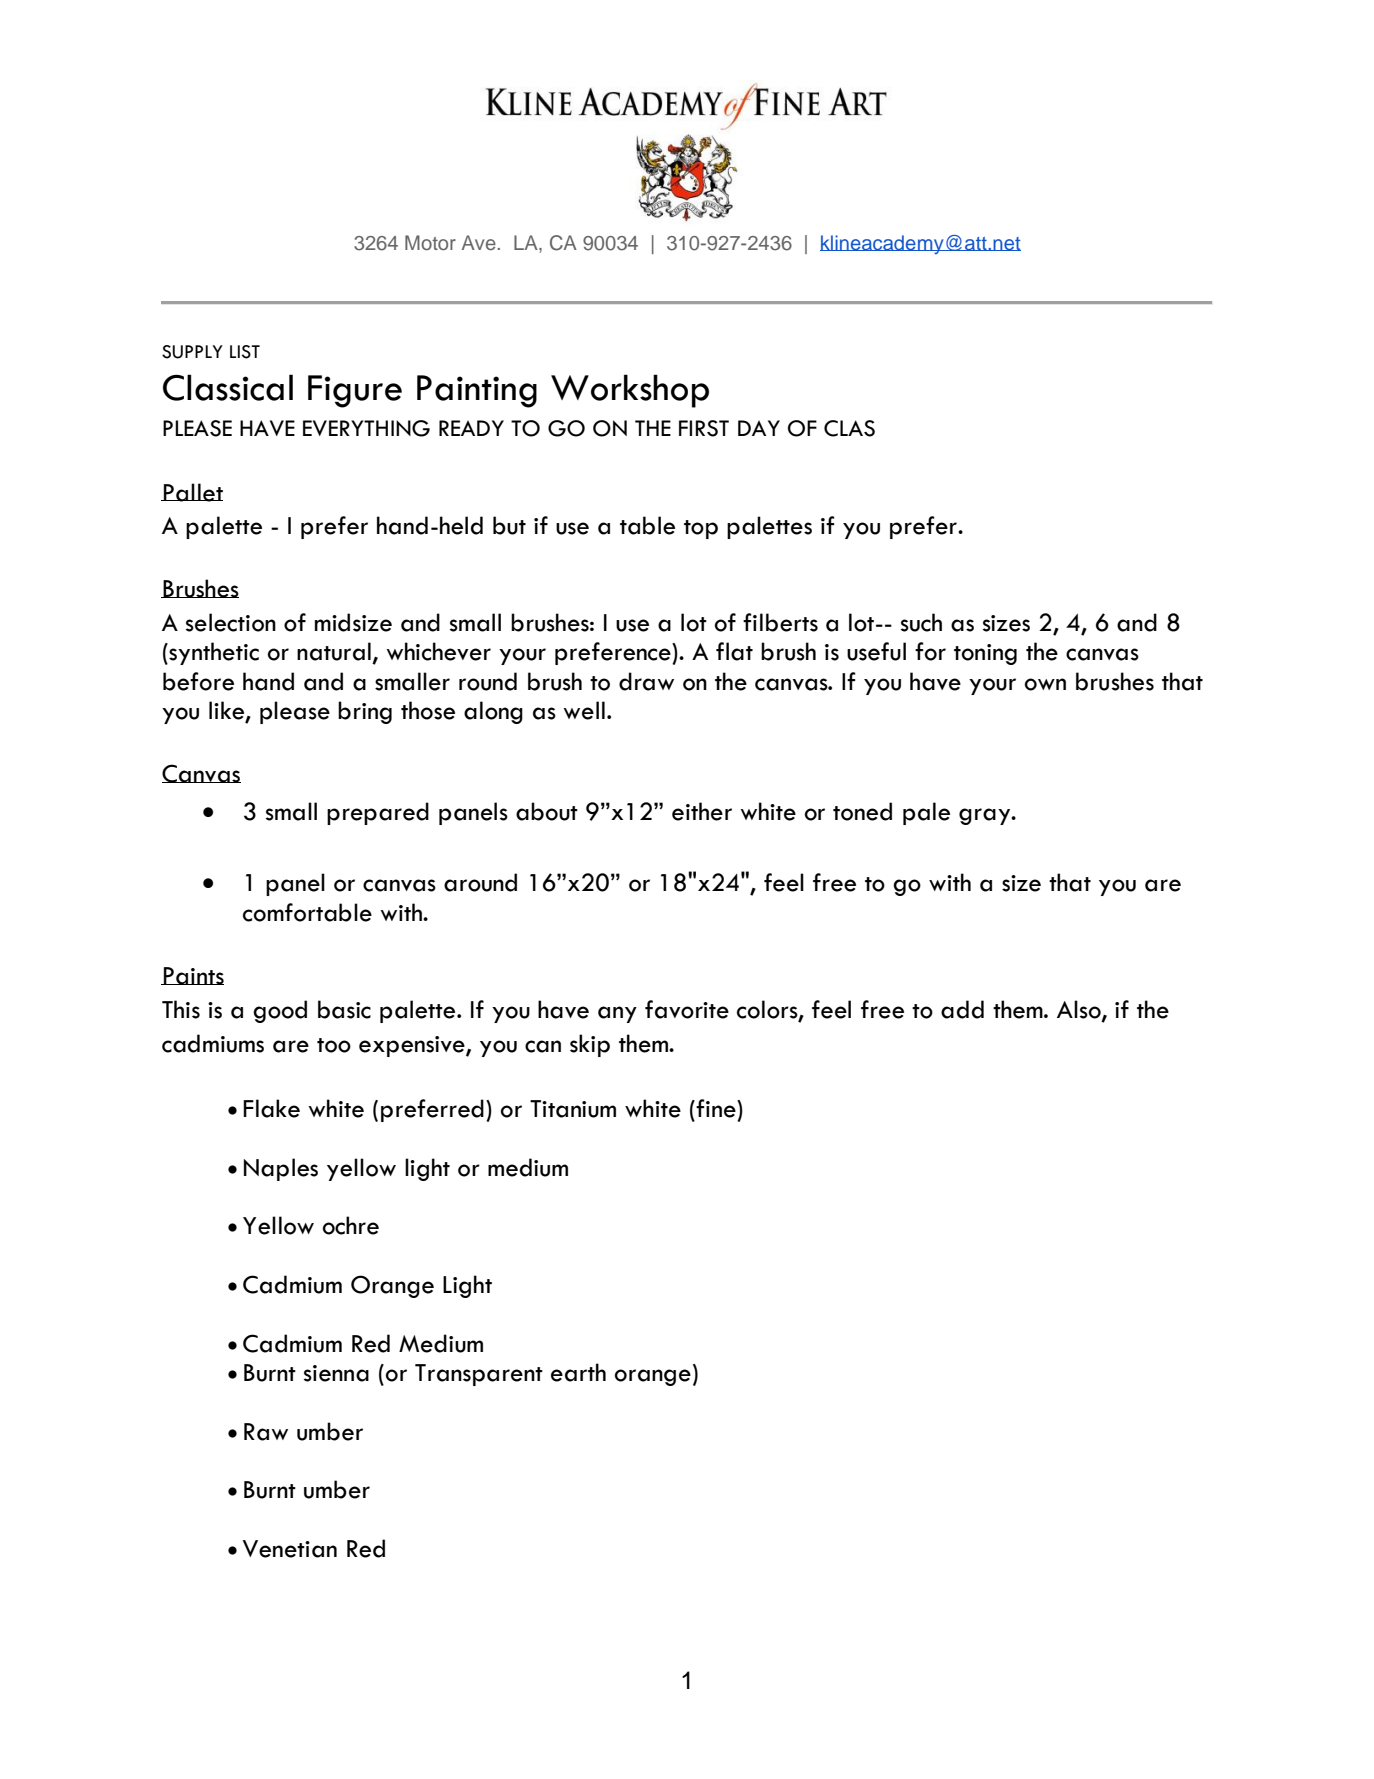 The width and height of the screenshot is (1374, 1779). Describe the element at coordinates (862, 811) in the screenshot. I see `toned` at that location.
